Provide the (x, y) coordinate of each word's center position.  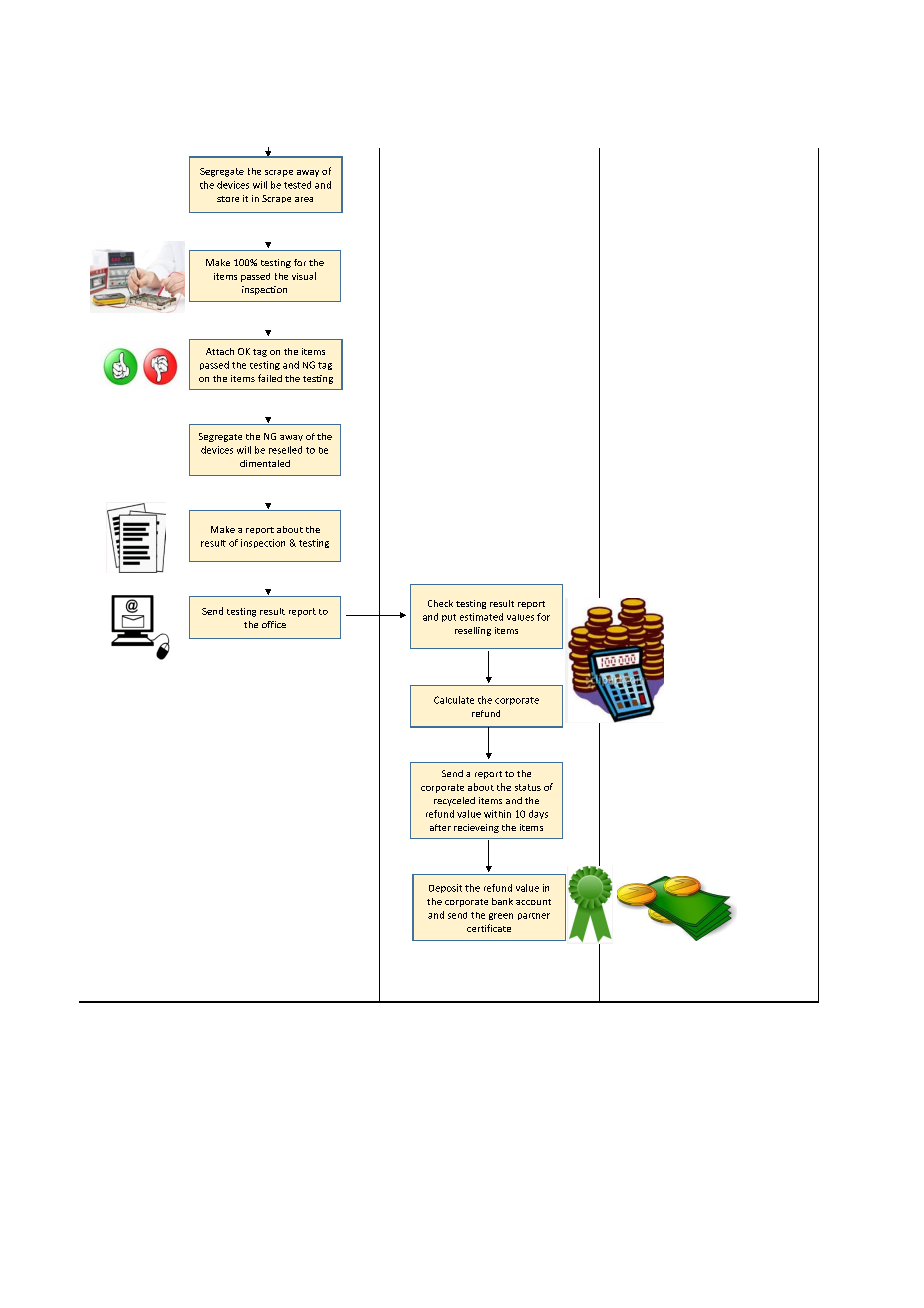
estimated (481, 617)
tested (297, 185)
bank (502, 901)
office (274, 624)
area (304, 199)
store (228, 199)
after (440, 827)
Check (440, 603)
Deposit (445, 888)
